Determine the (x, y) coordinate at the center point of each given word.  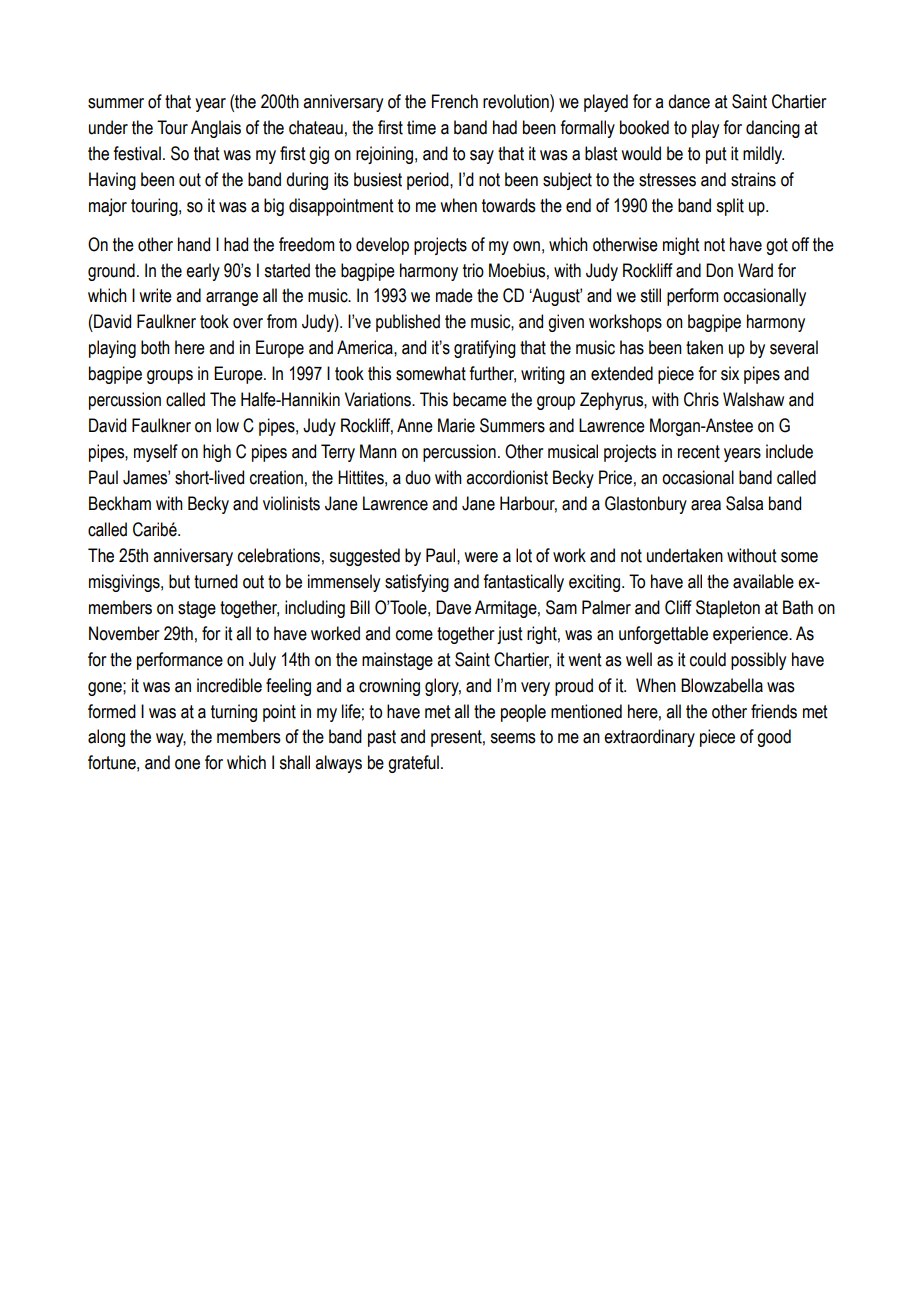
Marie (456, 425)
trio (473, 270)
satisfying (417, 583)
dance (689, 101)
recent (699, 452)
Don (719, 270)
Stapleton (728, 609)
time (421, 127)
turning (234, 713)
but (179, 581)
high (217, 453)
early (203, 272)
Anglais (216, 129)
